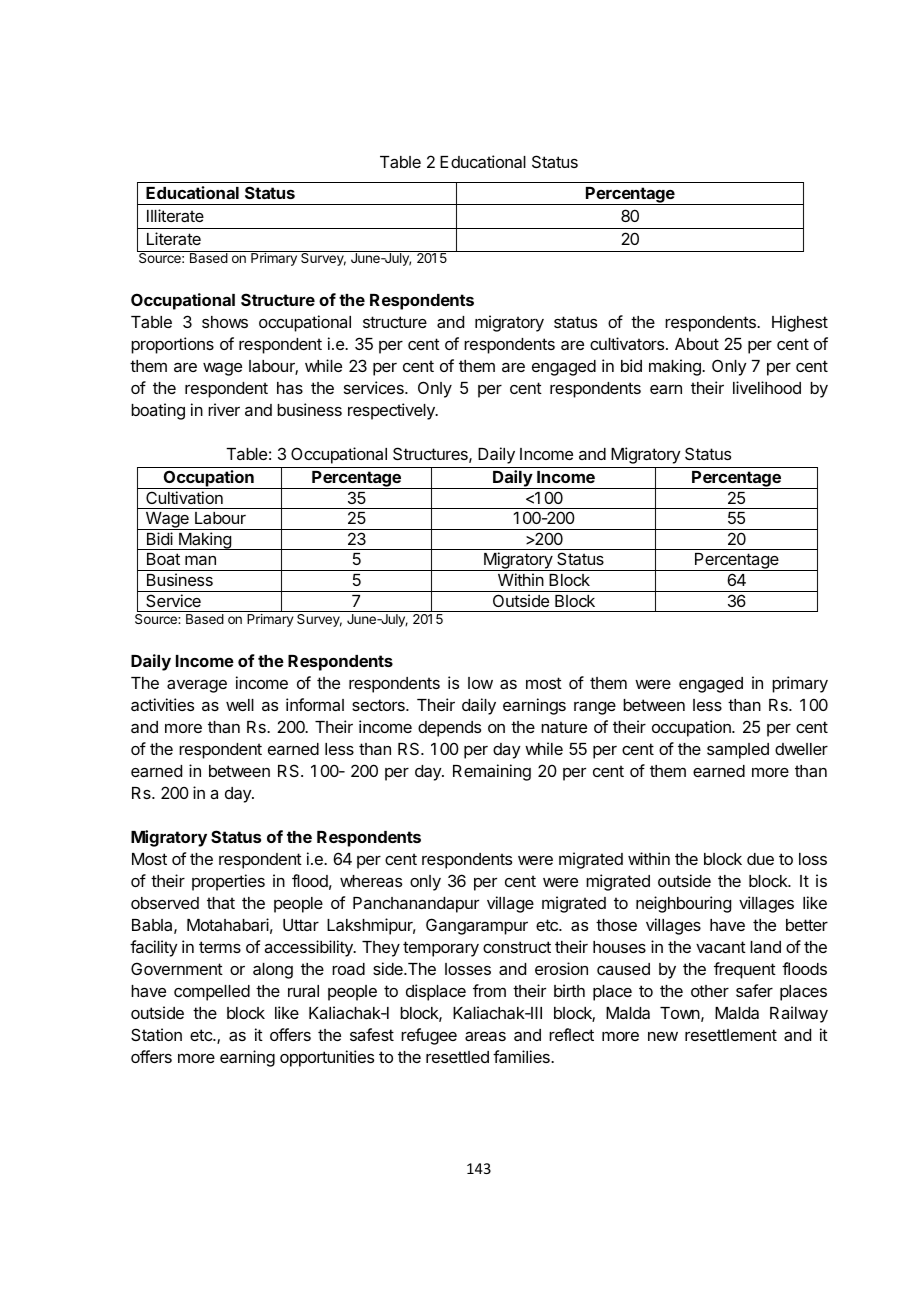 The width and height of the screenshot is (924, 1308). What do you see at coordinates (480, 683) in the screenshot?
I see `low` at bounding box center [480, 683].
